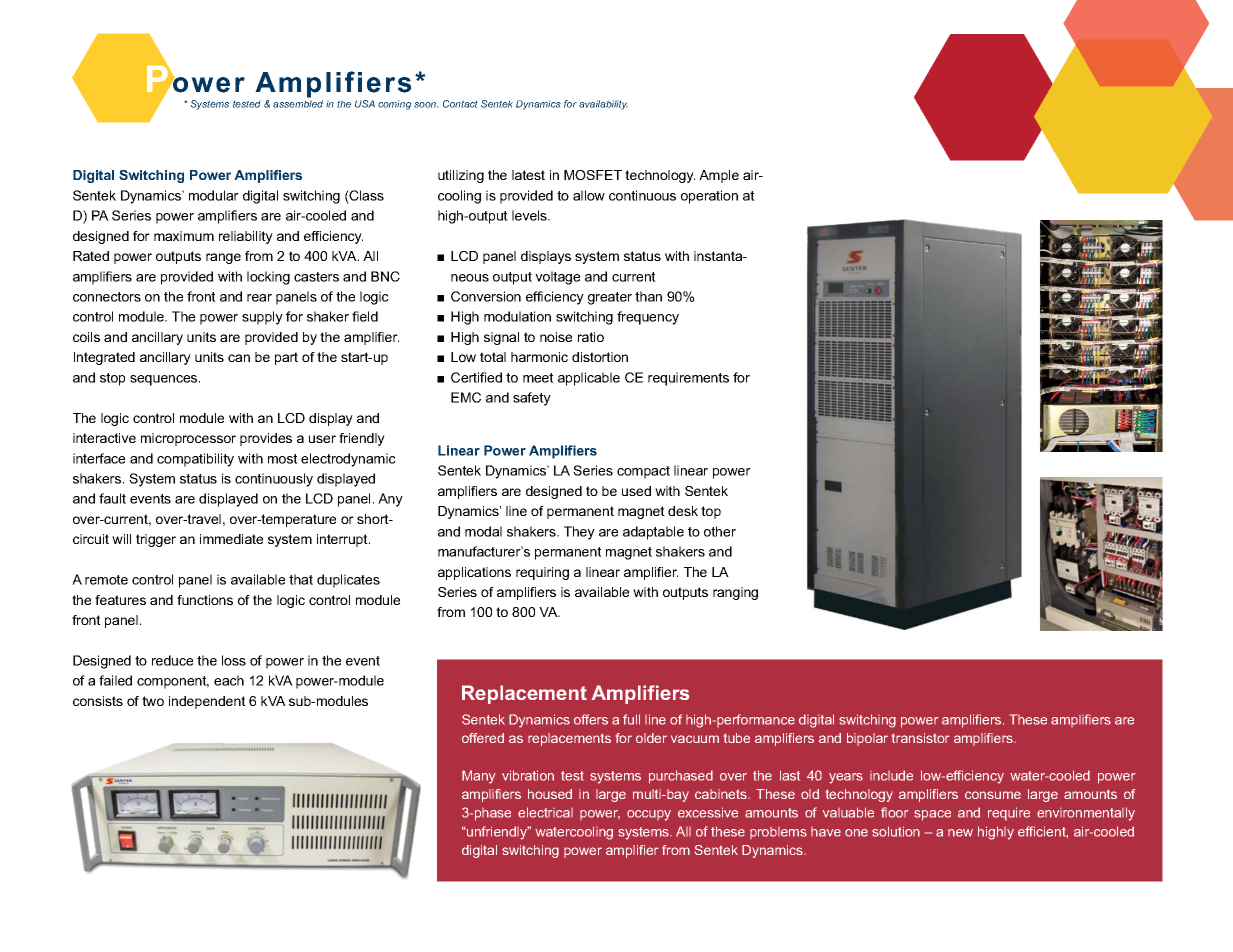  I want to click on availability, so click(603, 105).
